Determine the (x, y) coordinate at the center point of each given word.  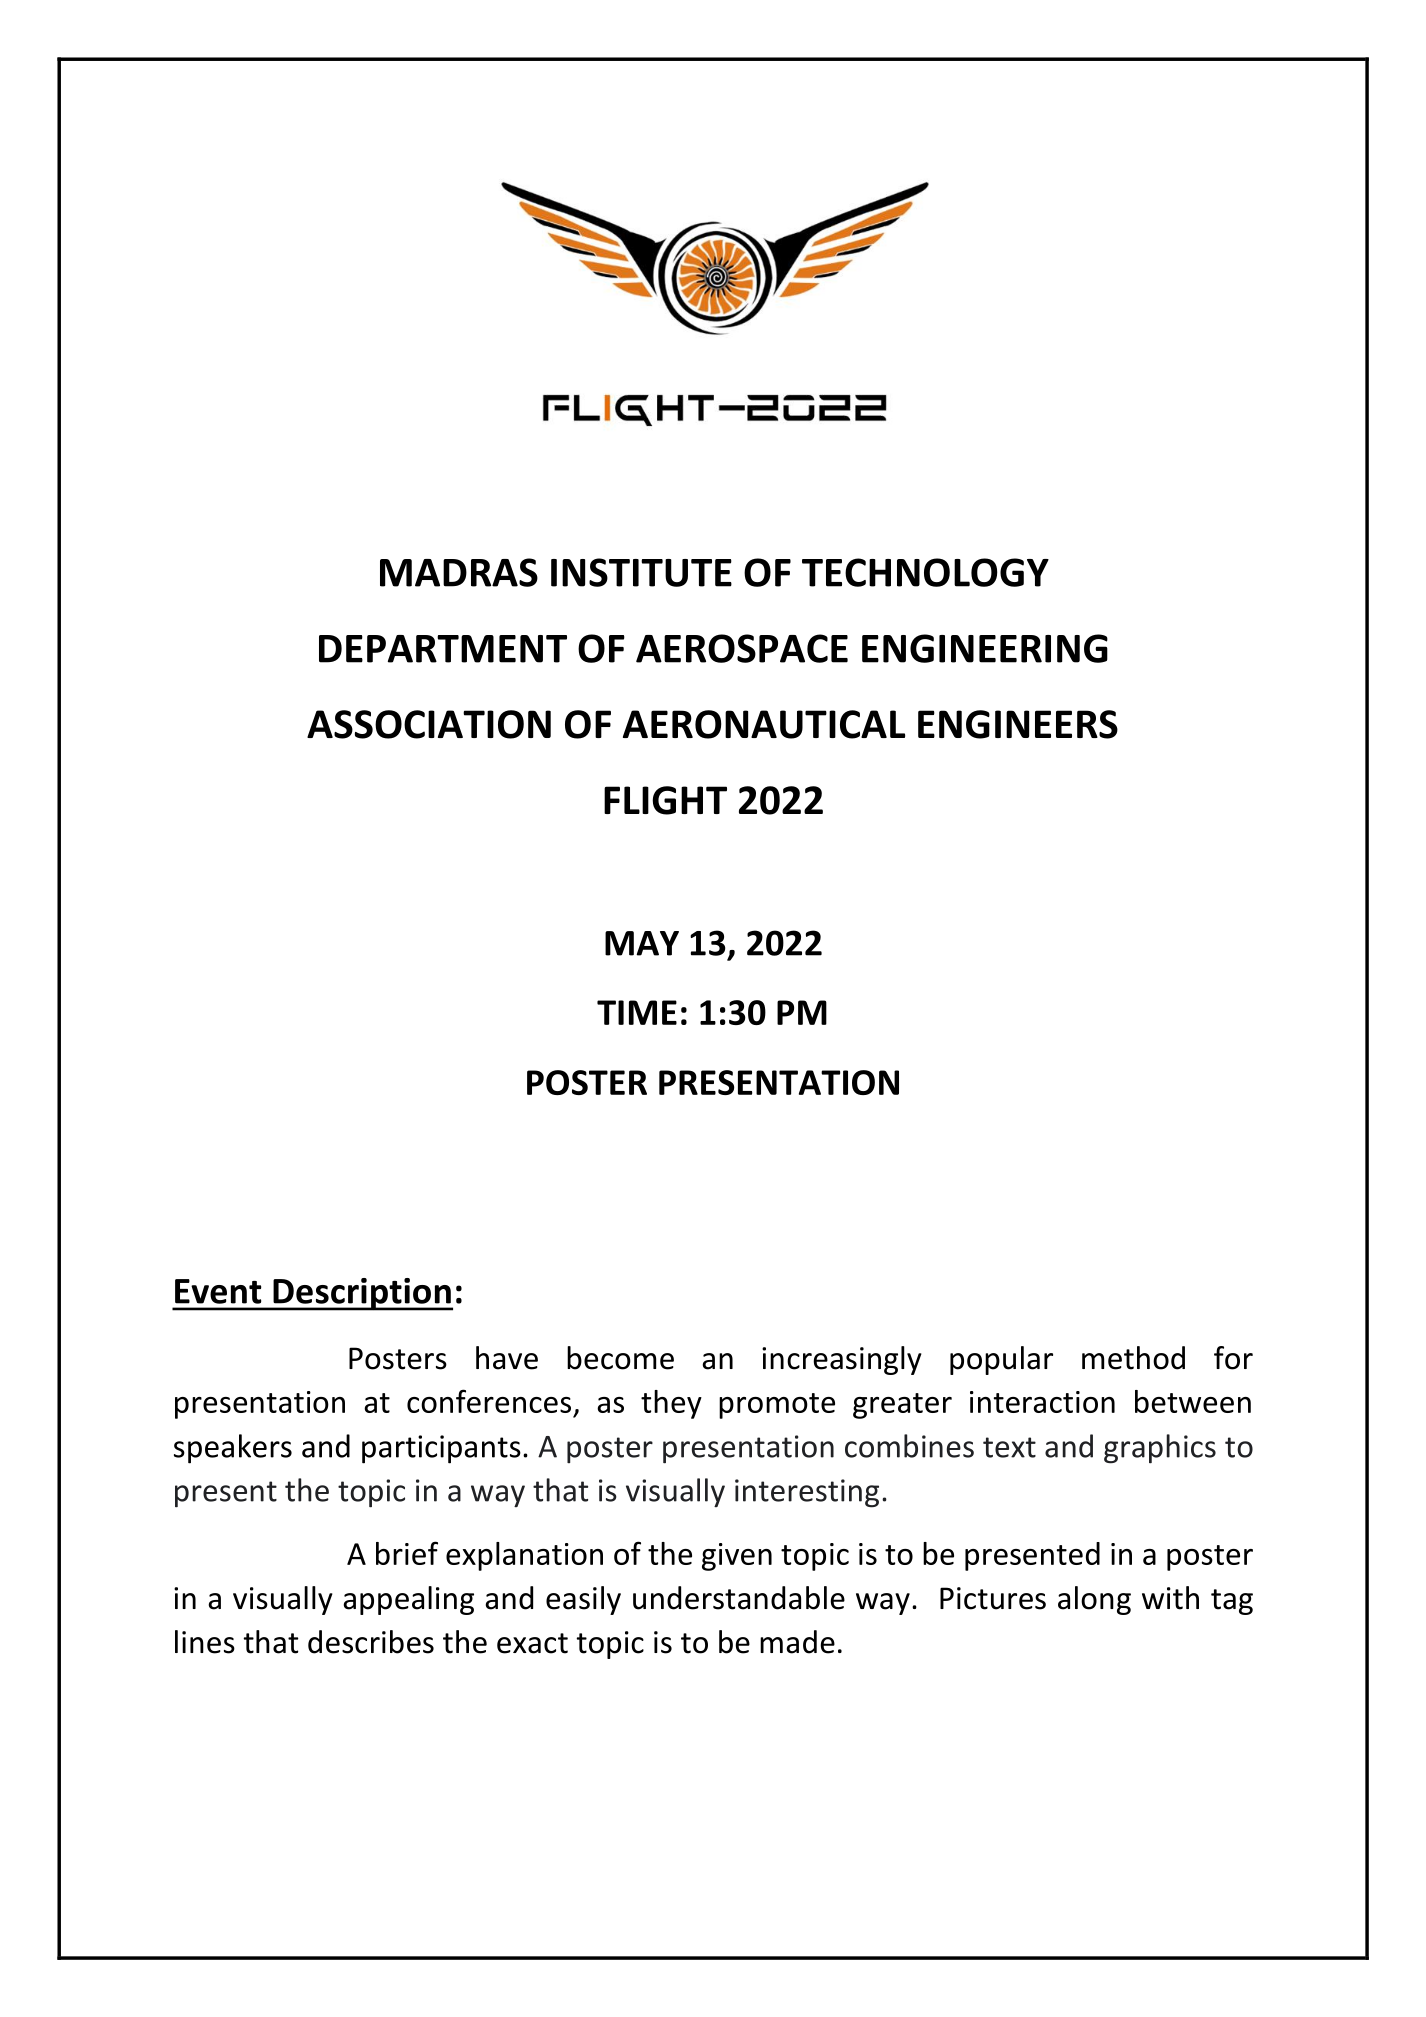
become (620, 1358)
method (1133, 1358)
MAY (642, 943)
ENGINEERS (1018, 724)
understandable (739, 1598)
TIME (637, 1012)
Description (362, 1294)
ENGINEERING (985, 648)
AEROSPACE (742, 648)
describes (371, 1642)
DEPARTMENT (443, 649)
